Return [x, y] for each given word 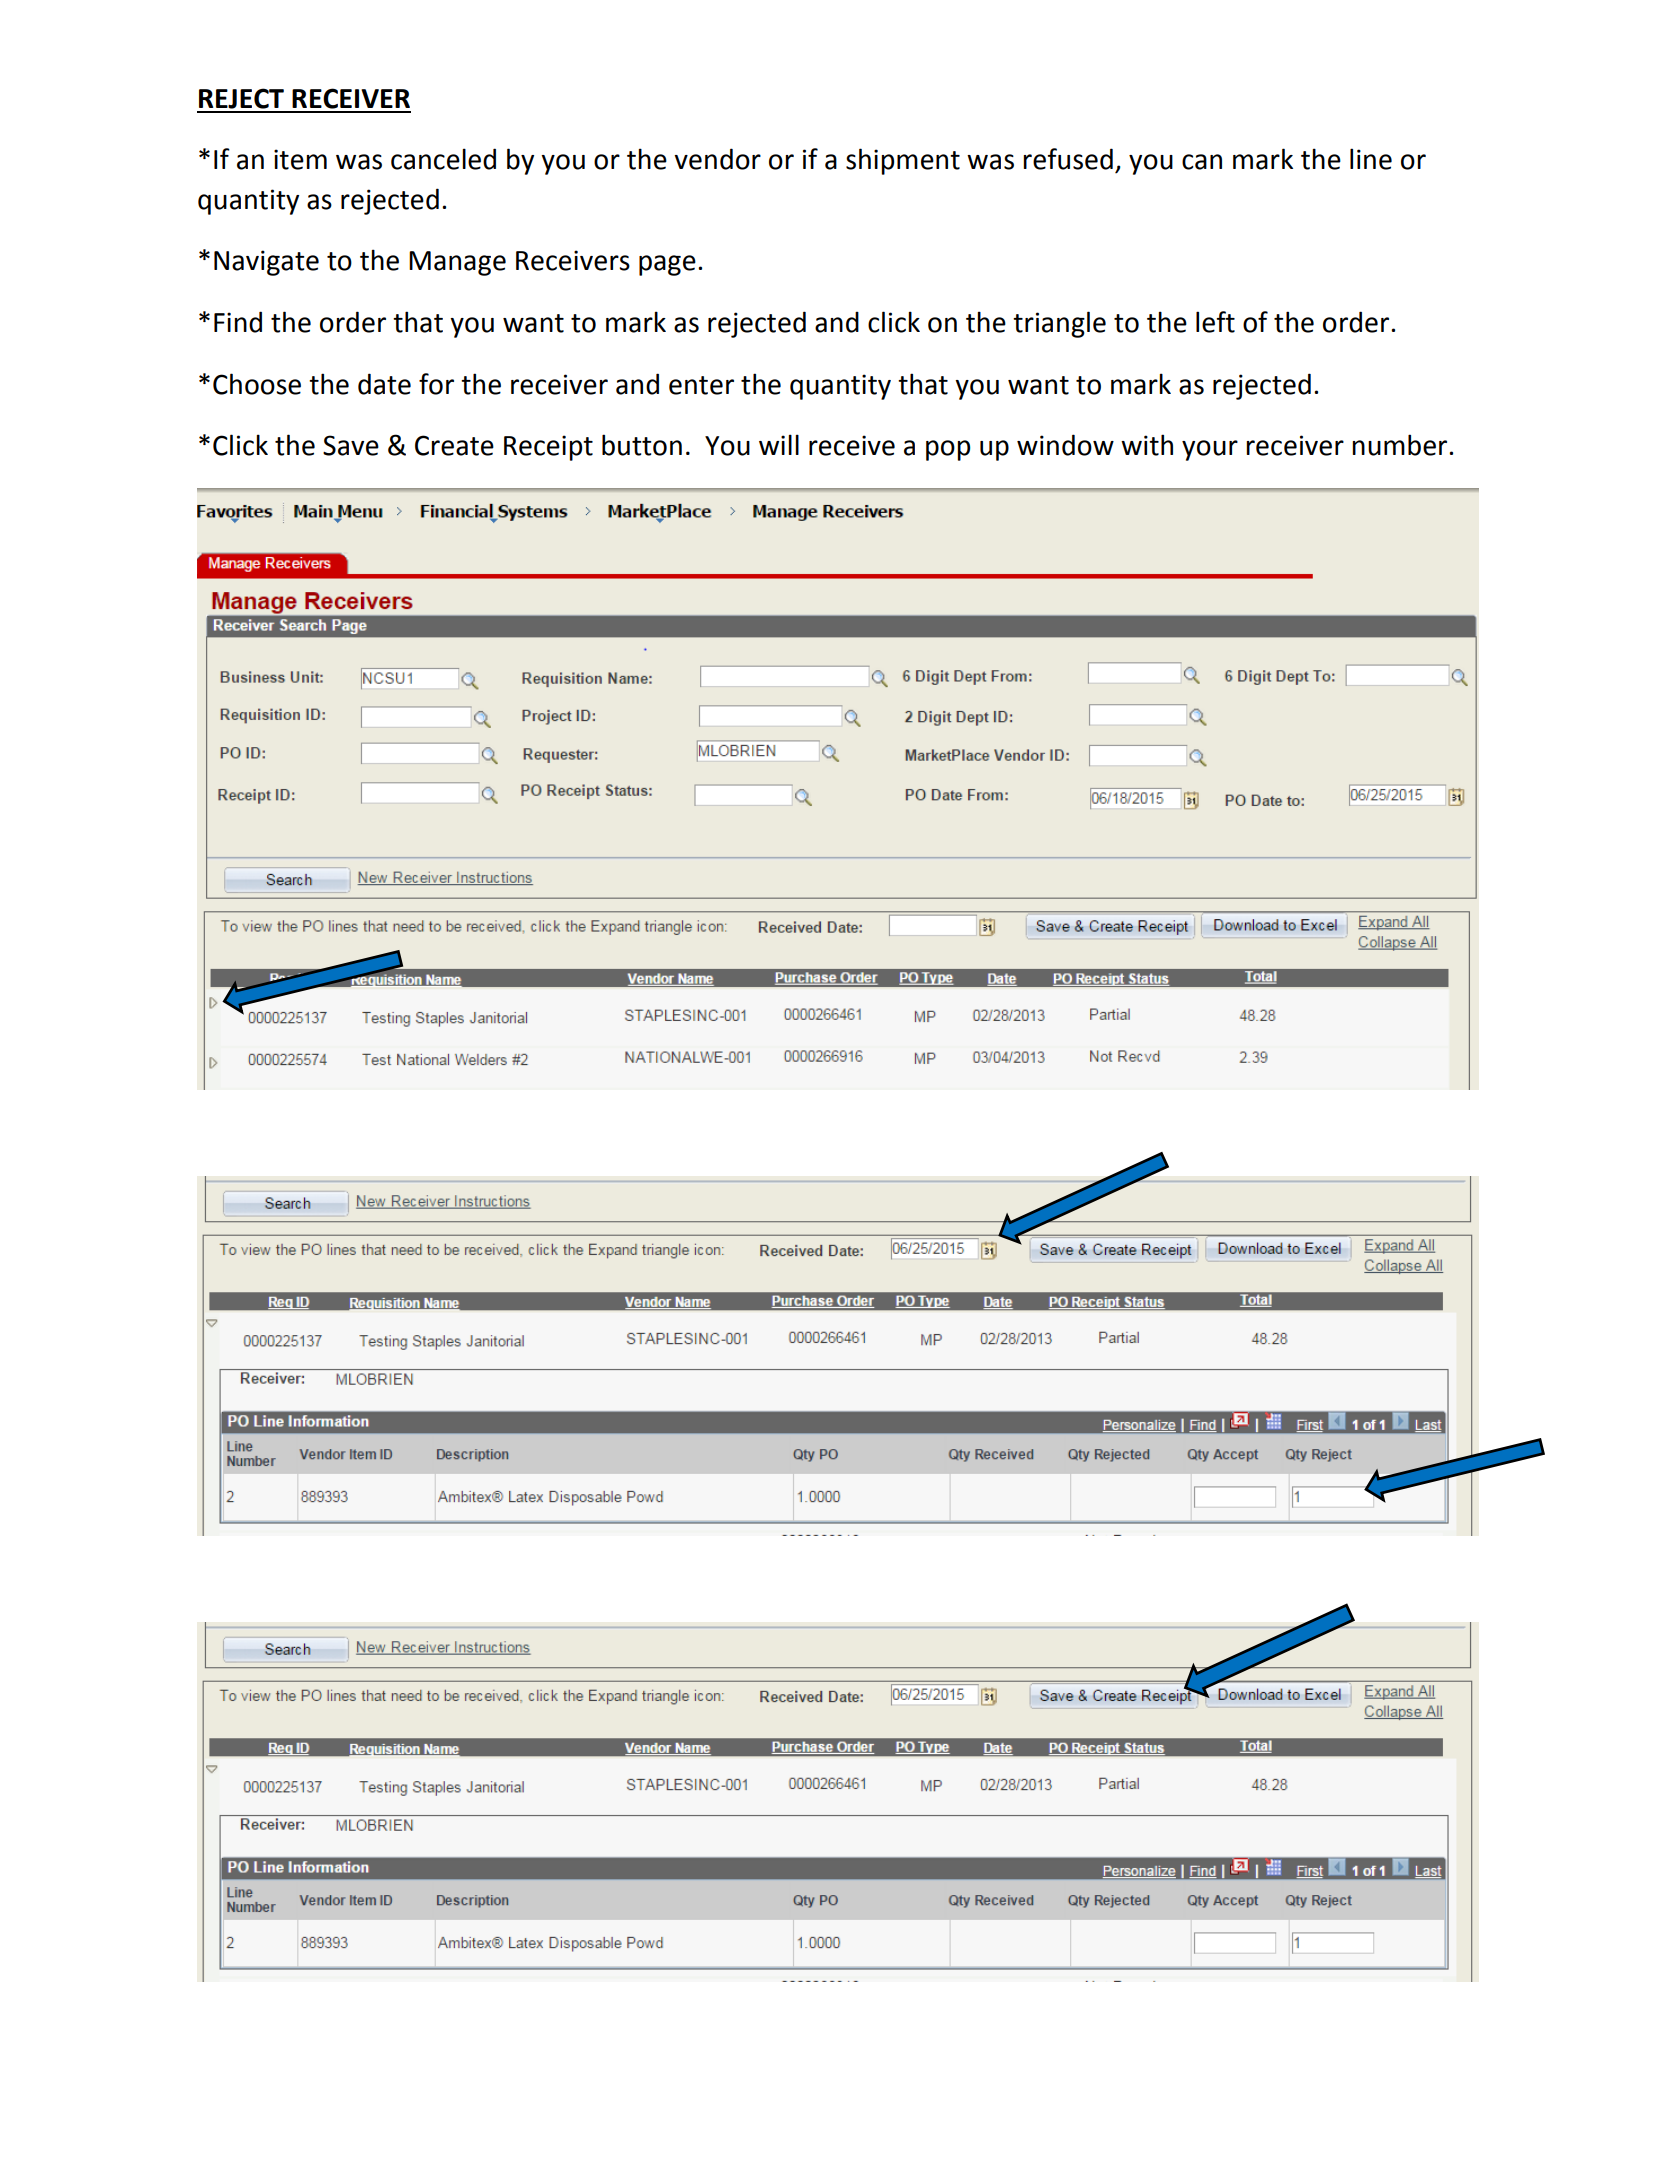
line [1371, 159]
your [1210, 450]
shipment [903, 161]
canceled [443, 159]
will [779, 444]
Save [351, 445]
